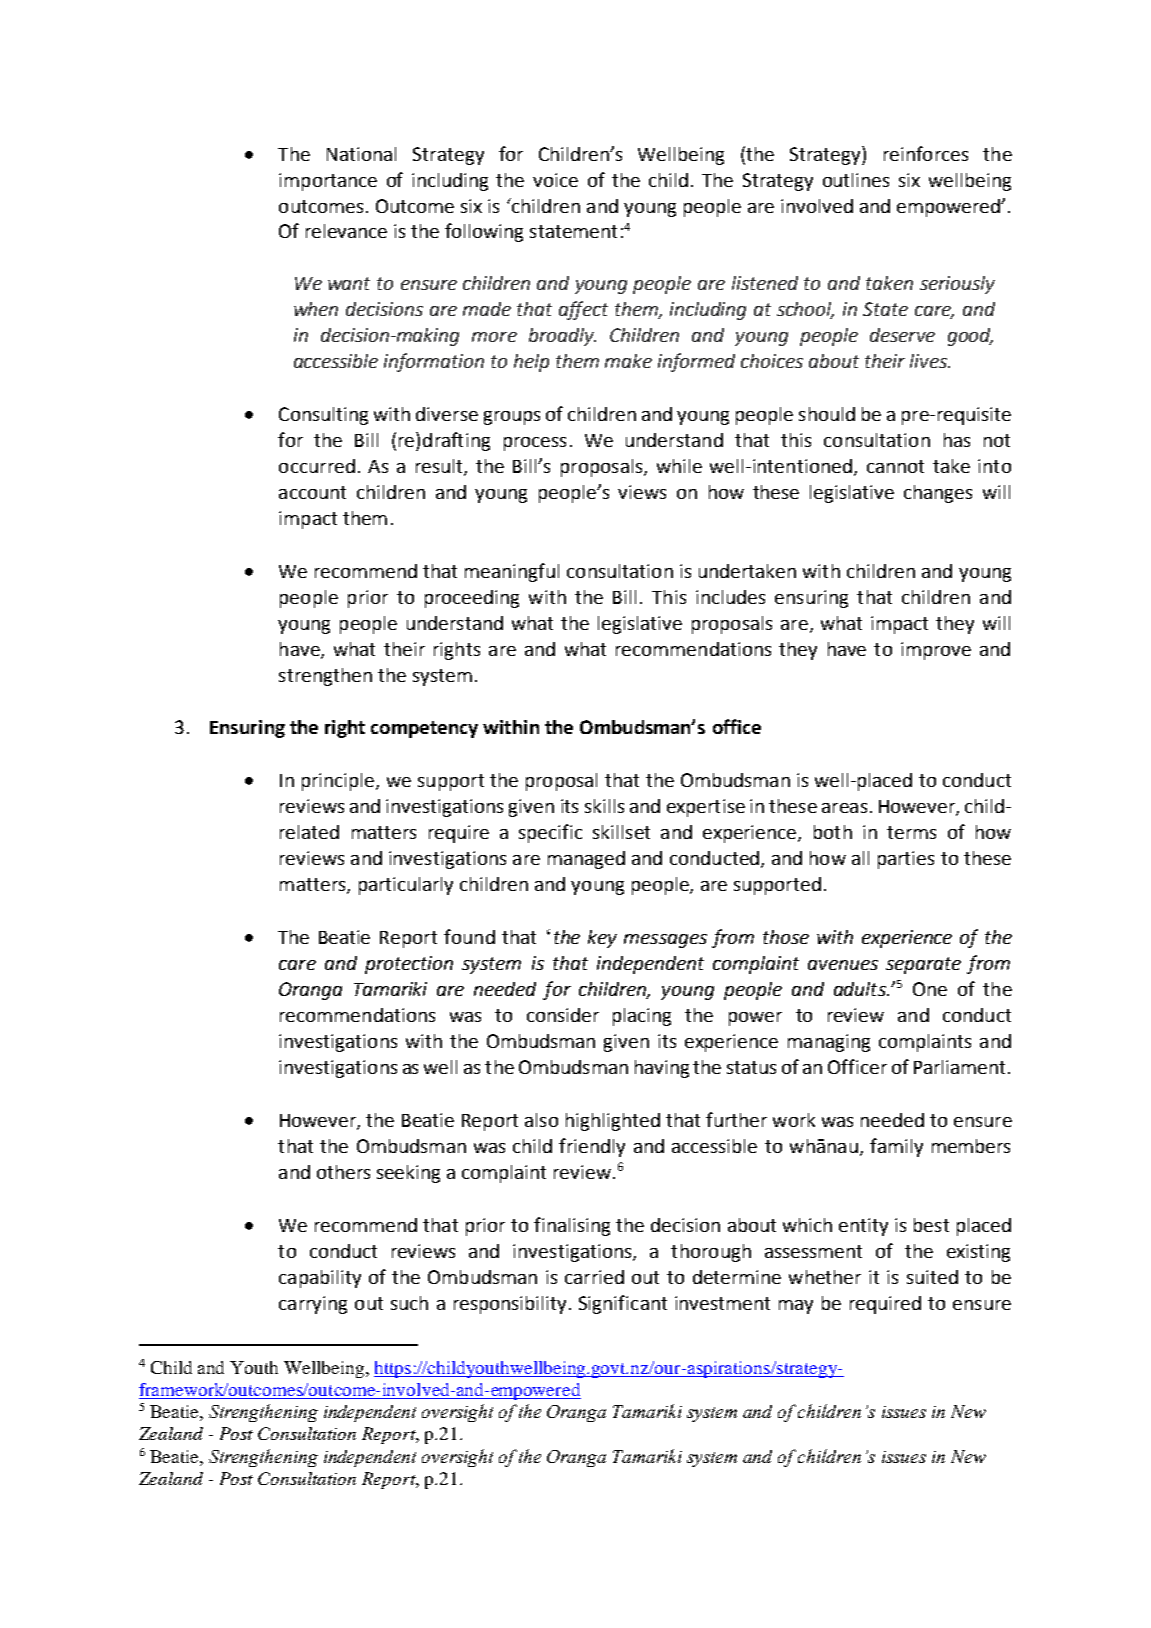  What do you see at coordinates (555, 180) in the screenshot?
I see `voice` at bounding box center [555, 180].
